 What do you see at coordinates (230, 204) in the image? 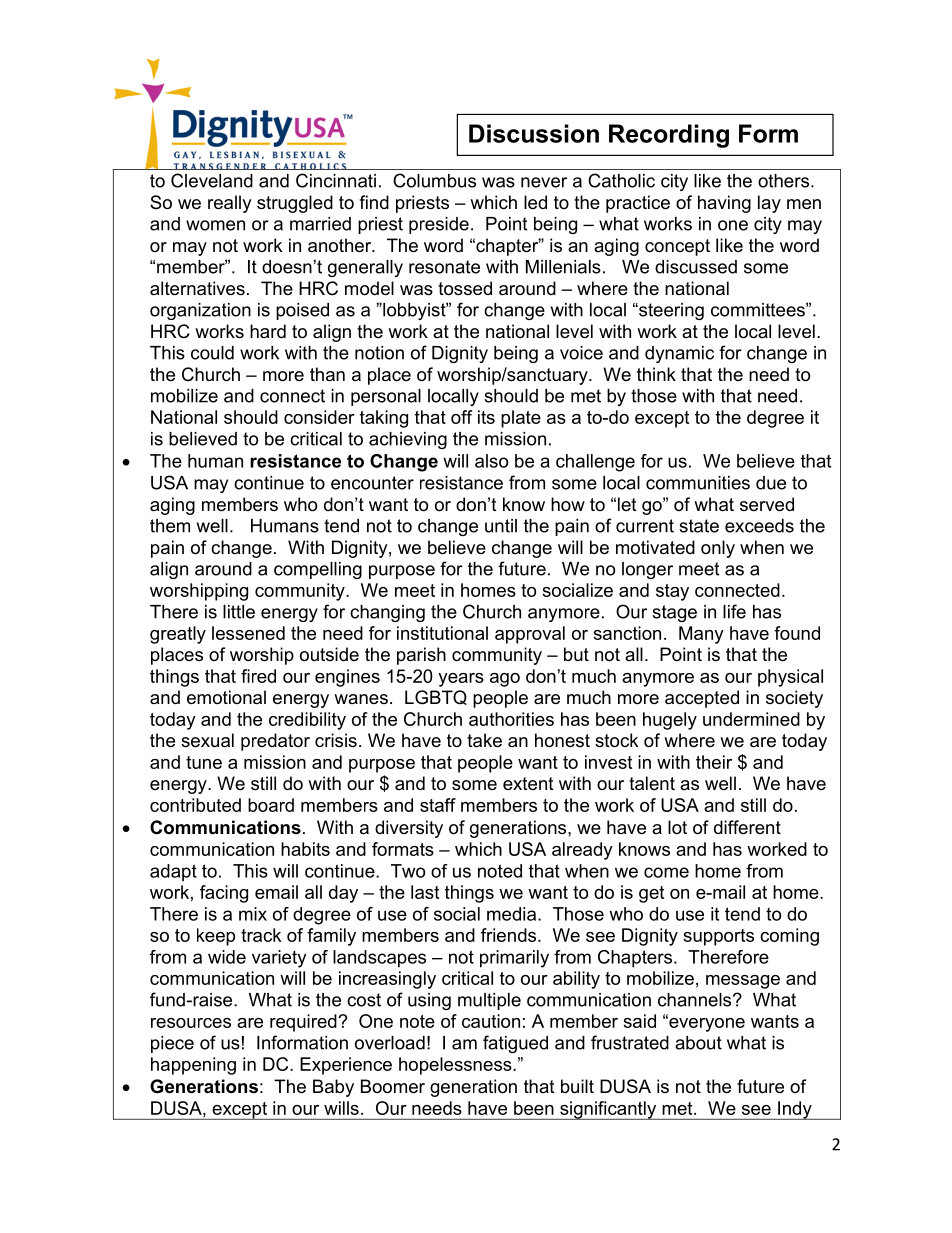
I see `really` at bounding box center [230, 204].
